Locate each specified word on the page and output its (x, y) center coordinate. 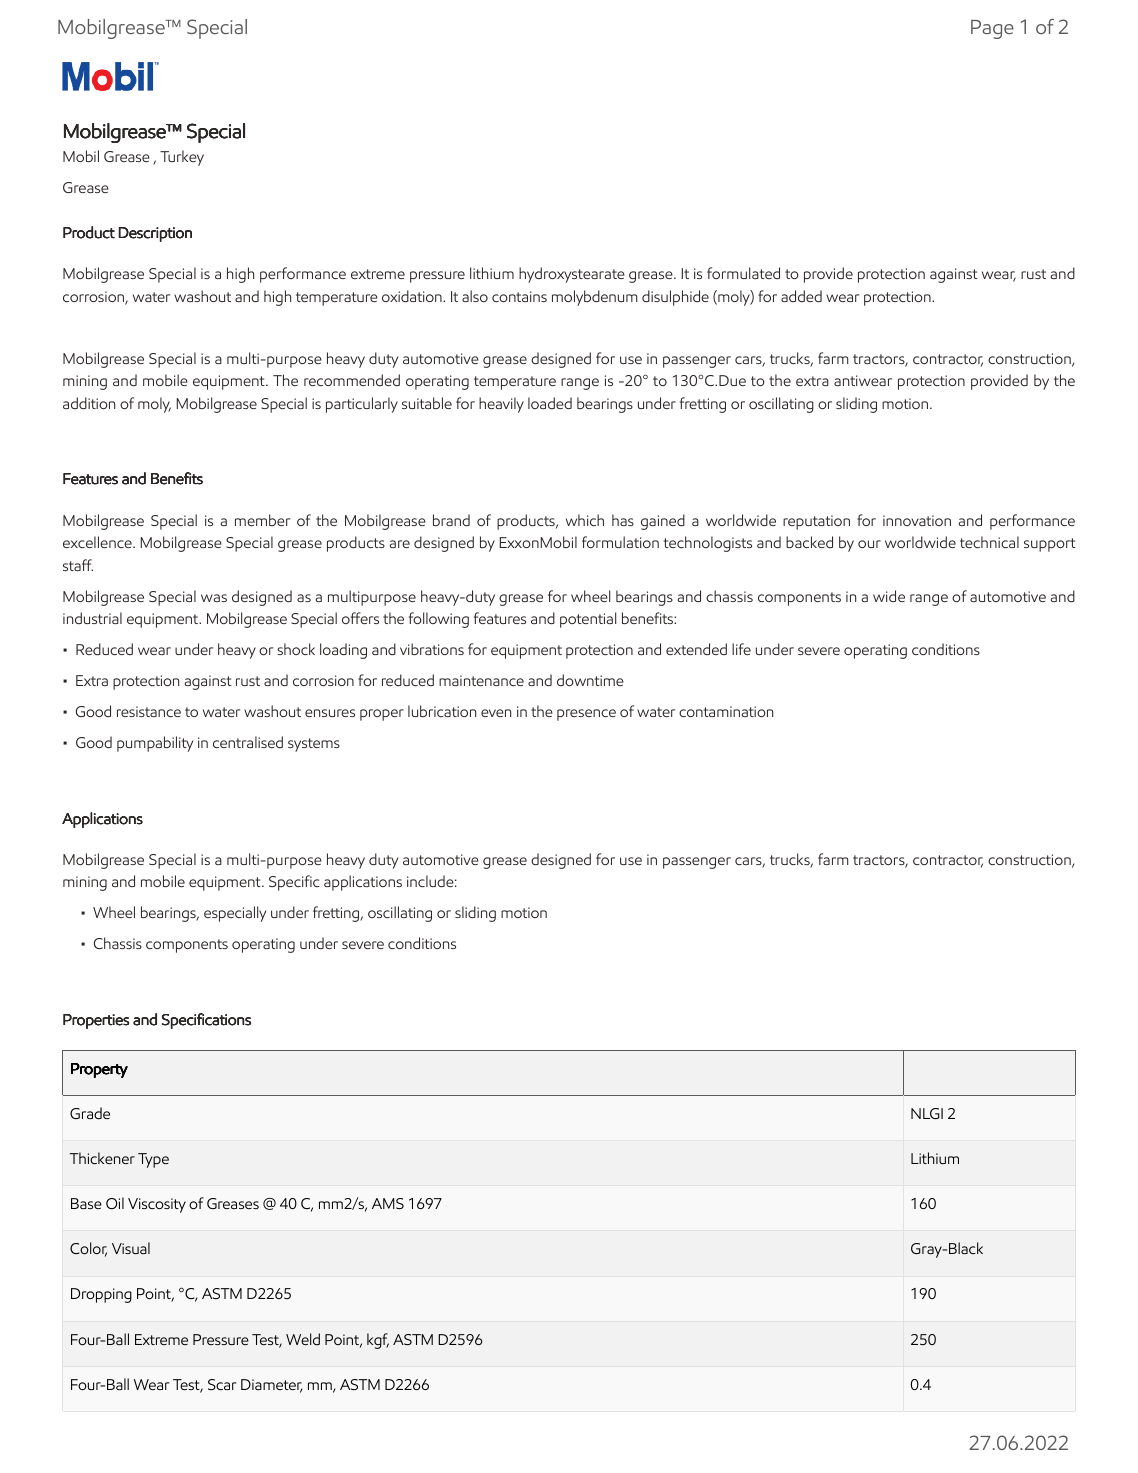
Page (992, 29)
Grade (90, 1113)
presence (586, 715)
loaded (550, 403)
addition (89, 403)
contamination (726, 711)
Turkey (182, 158)
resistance (149, 711)
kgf (378, 1341)
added (801, 296)
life (741, 649)
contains (519, 296)
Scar (222, 1385)
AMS (388, 1203)
